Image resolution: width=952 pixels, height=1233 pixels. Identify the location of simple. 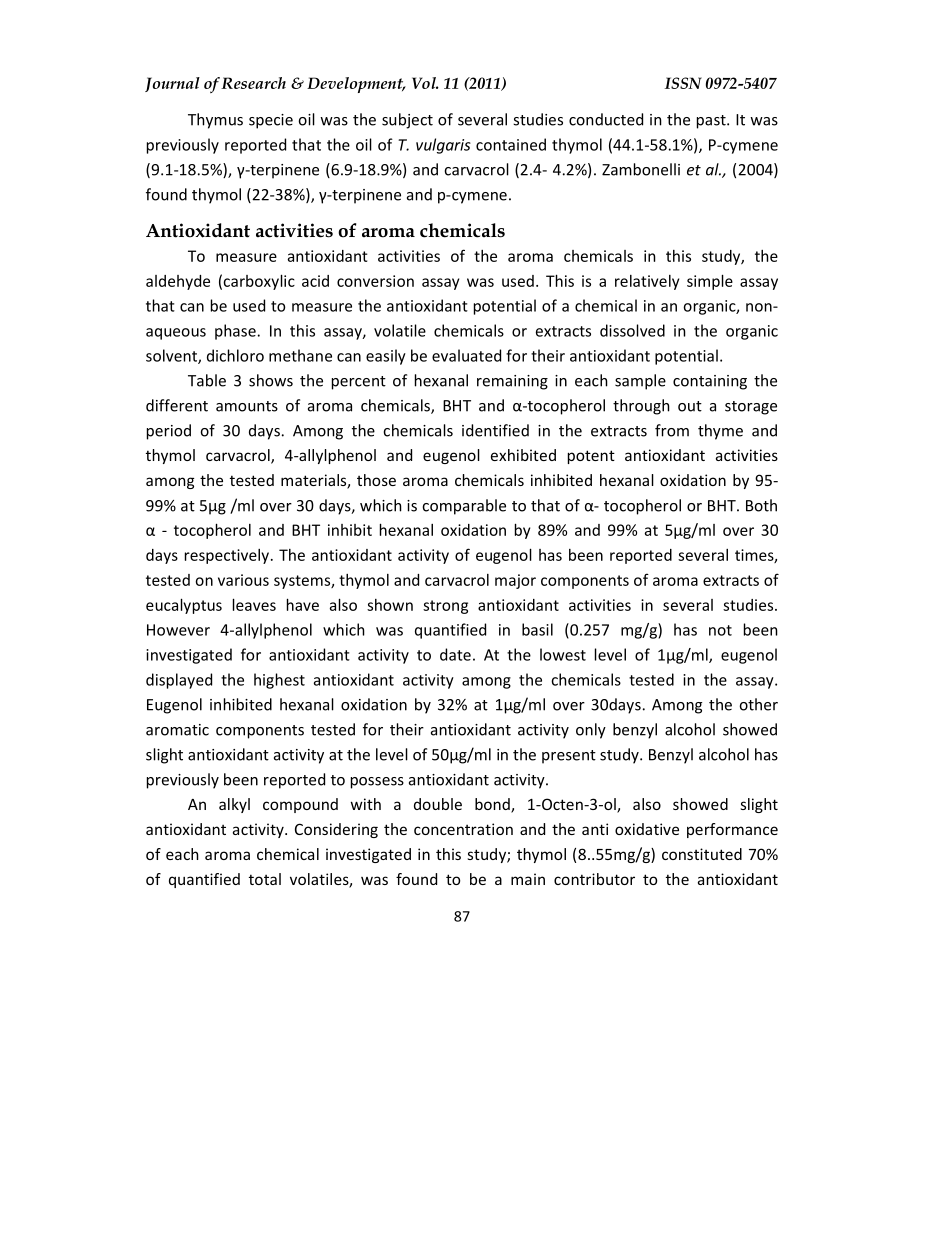
(710, 282).
